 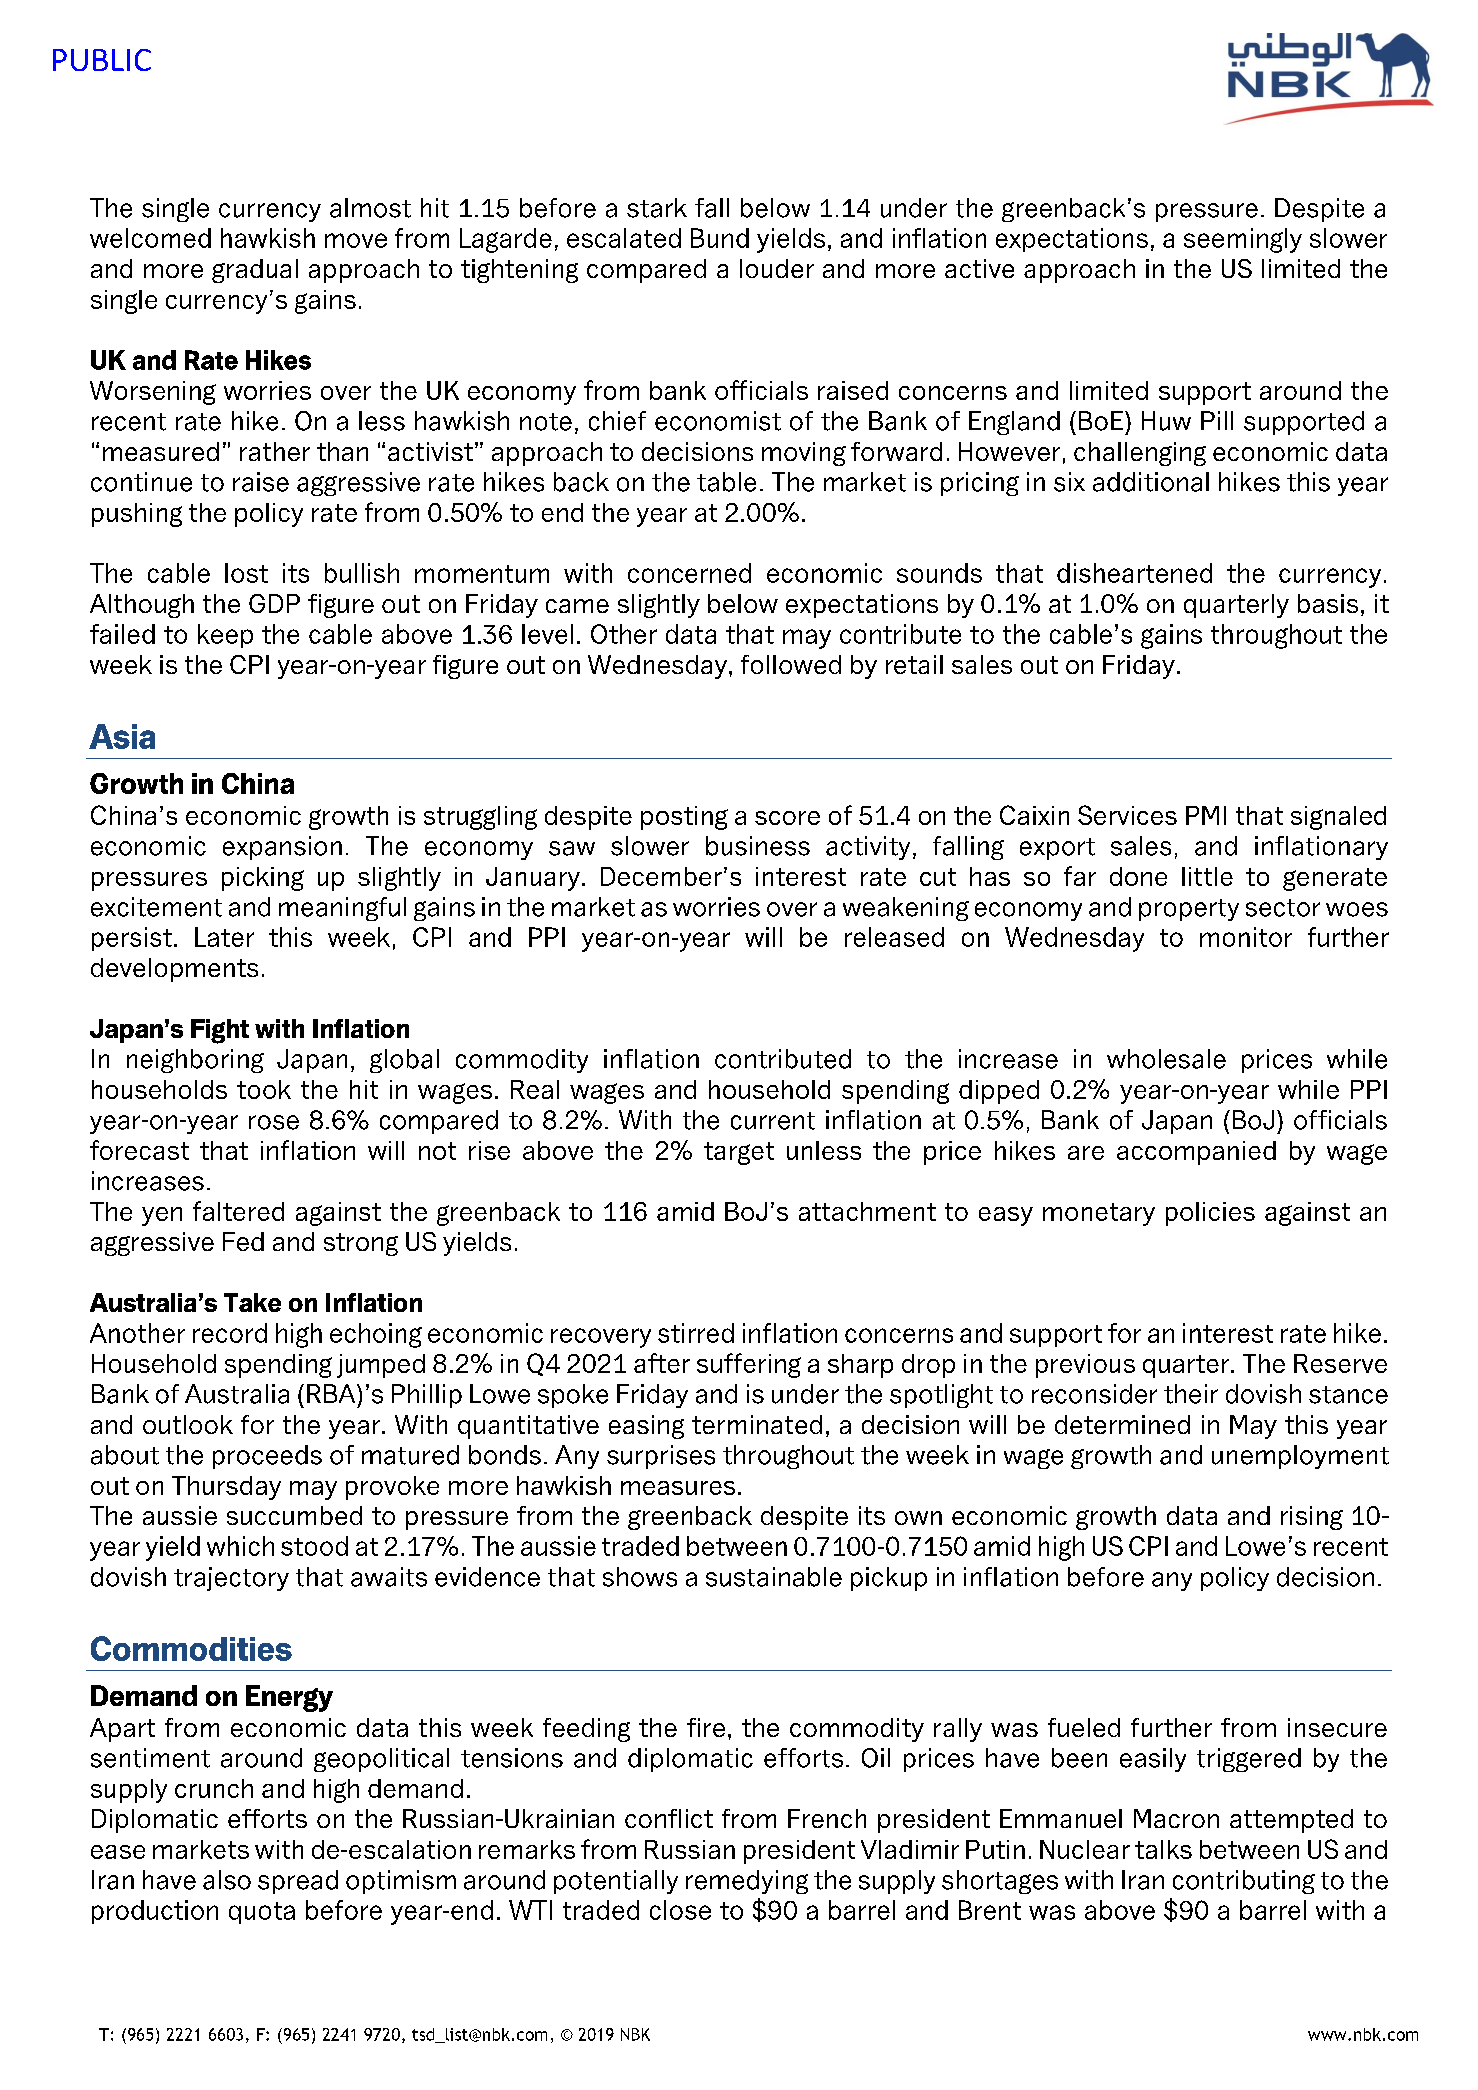 What do you see at coordinates (267, 1457) in the screenshot?
I see `proceeds` at bounding box center [267, 1457].
